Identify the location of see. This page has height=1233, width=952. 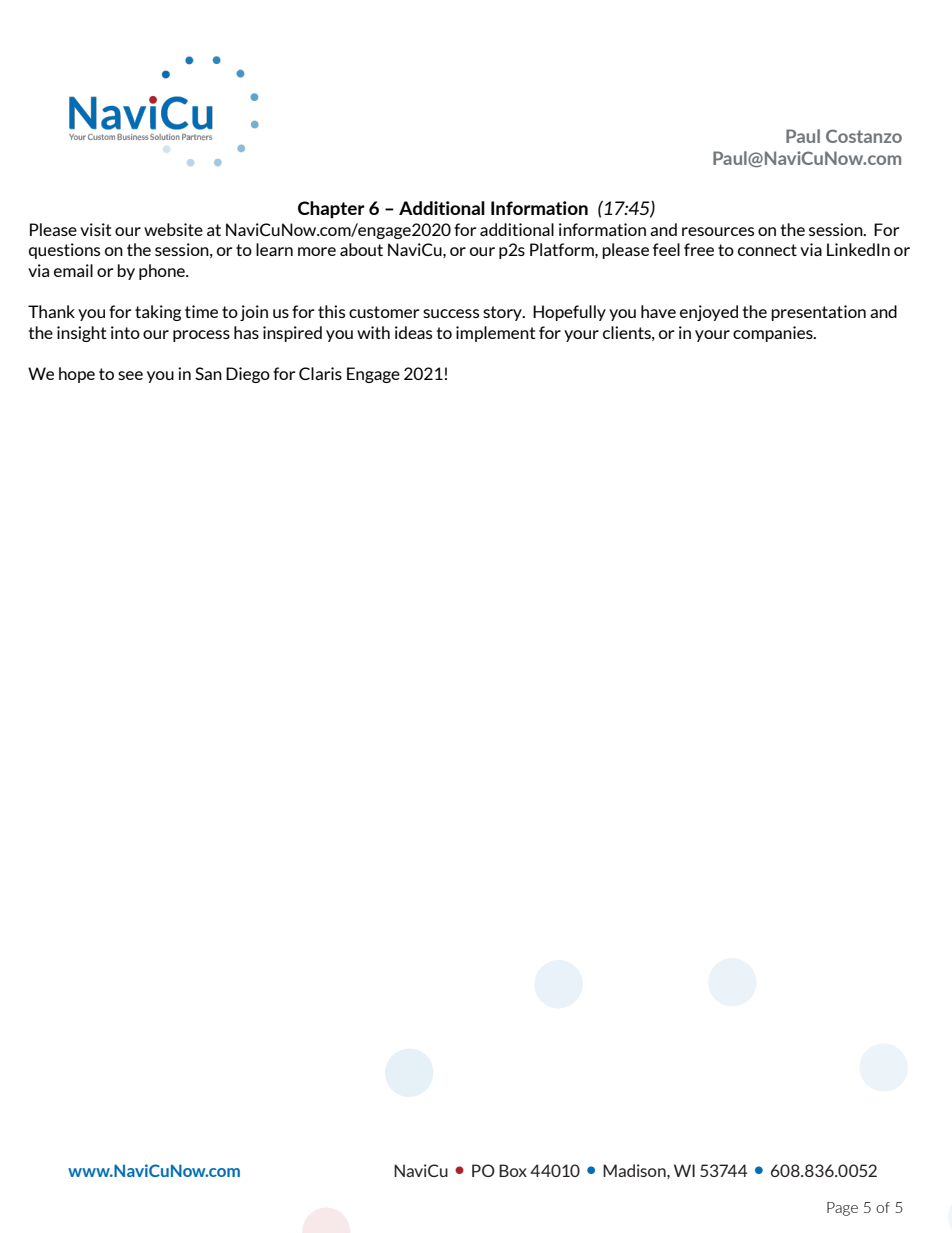
(130, 375).
